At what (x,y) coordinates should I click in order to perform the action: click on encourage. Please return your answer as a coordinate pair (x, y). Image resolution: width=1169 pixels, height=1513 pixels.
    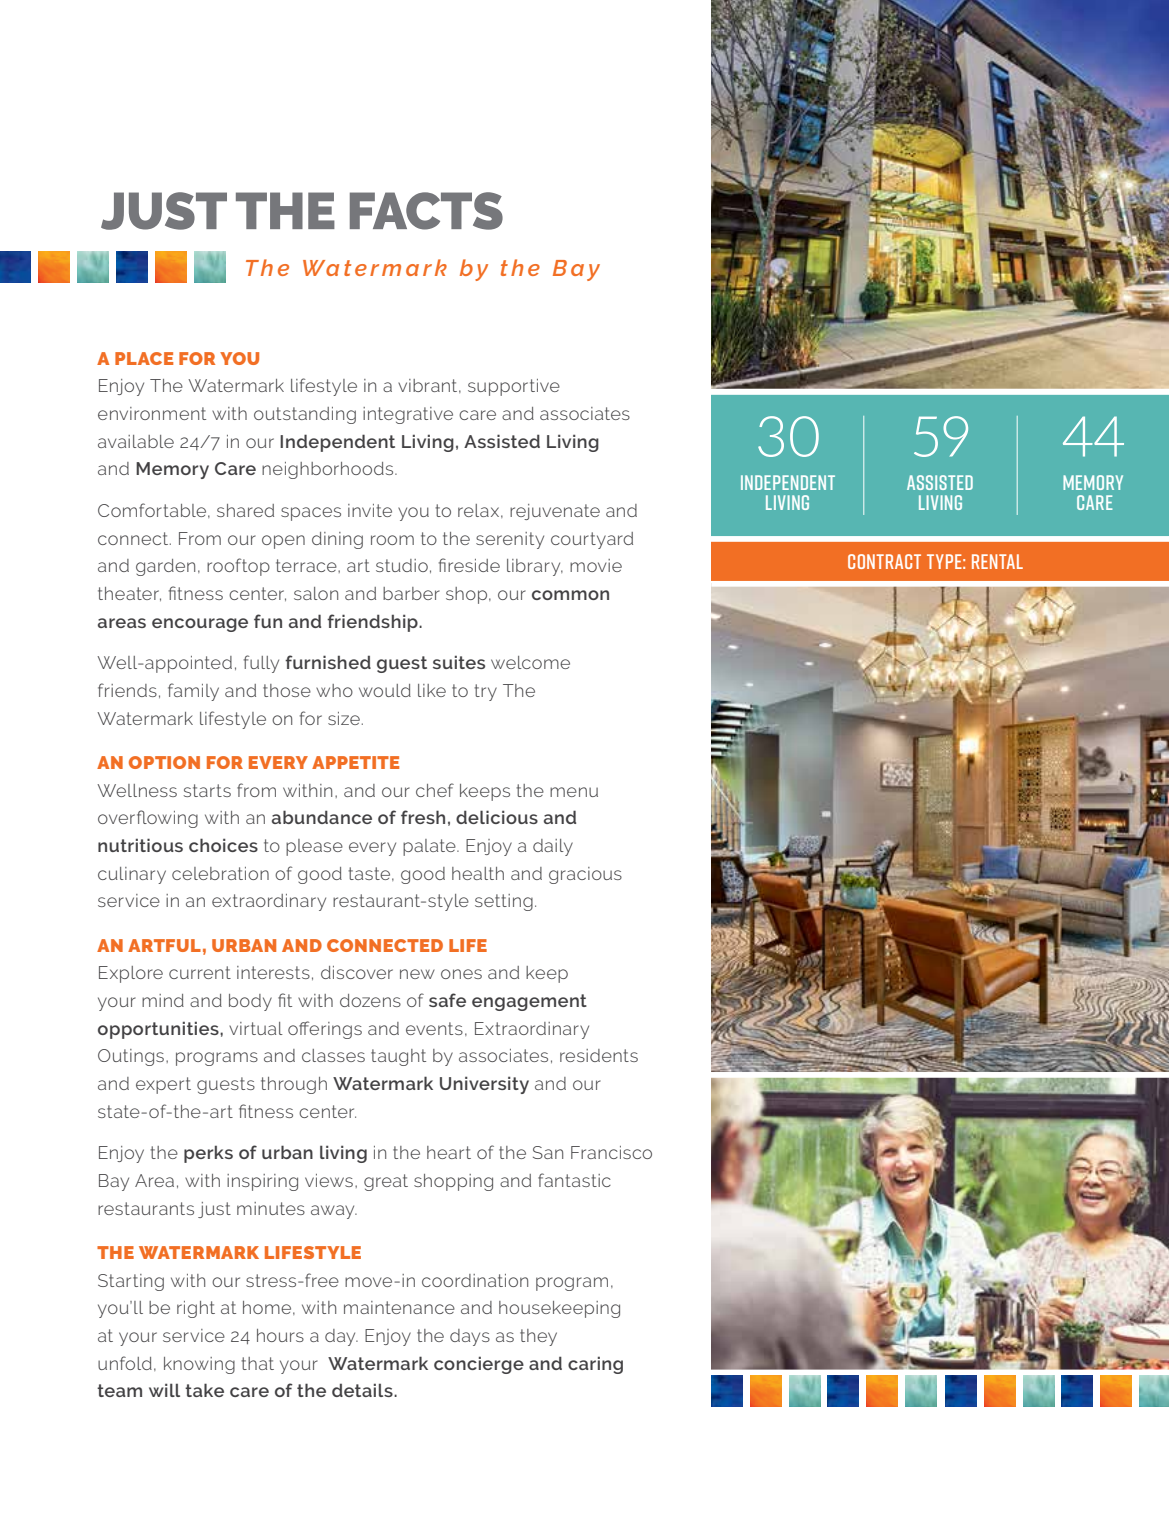
    Looking at the image, I should click on (200, 625).
